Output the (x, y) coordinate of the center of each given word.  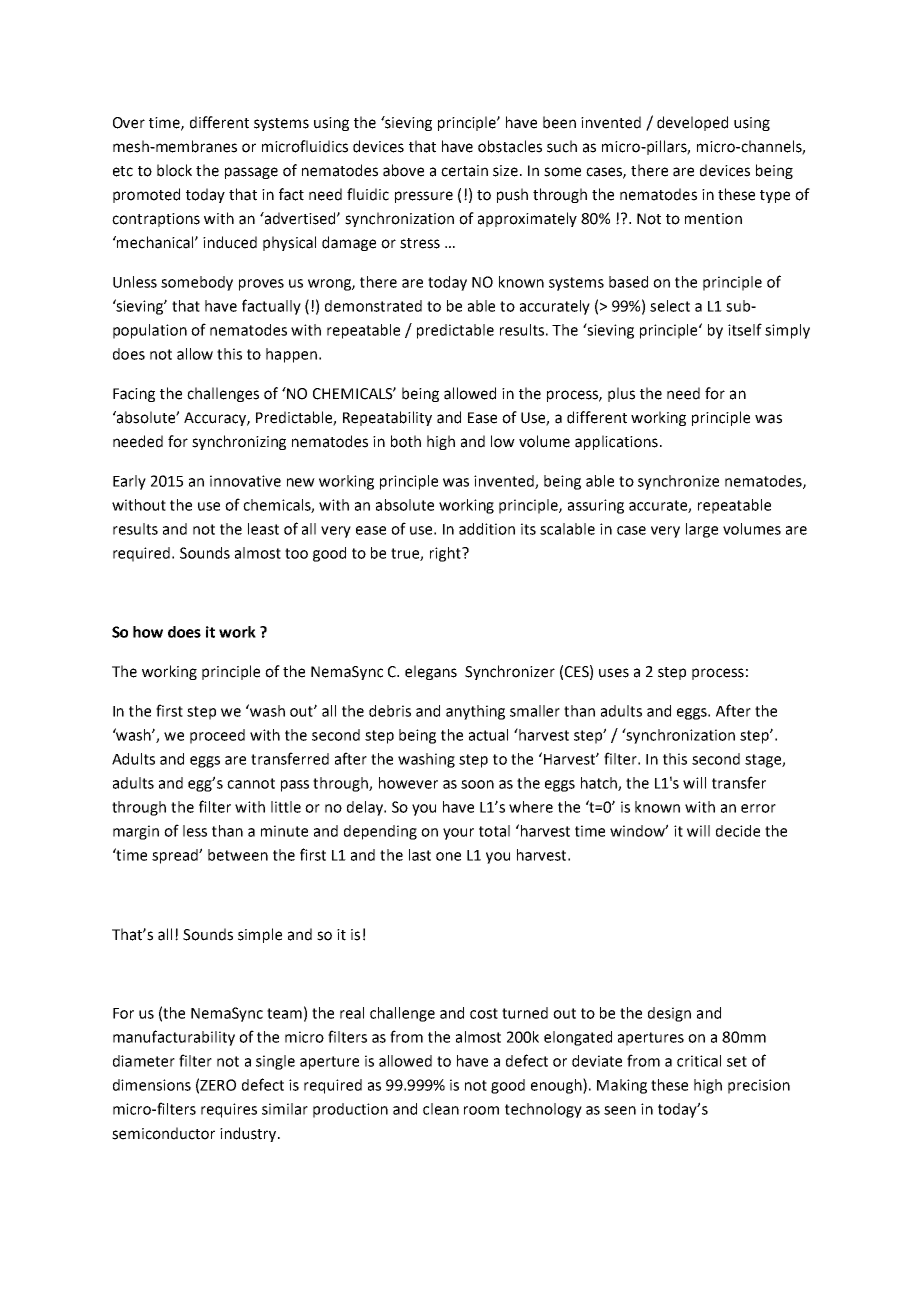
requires (229, 1110)
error (758, 808)
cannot (251, 783)
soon (477, 784)
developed (692, 123)
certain (464, 171)
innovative (245, 481)
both (406, 441)
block (174, 170)
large (702, 530)
